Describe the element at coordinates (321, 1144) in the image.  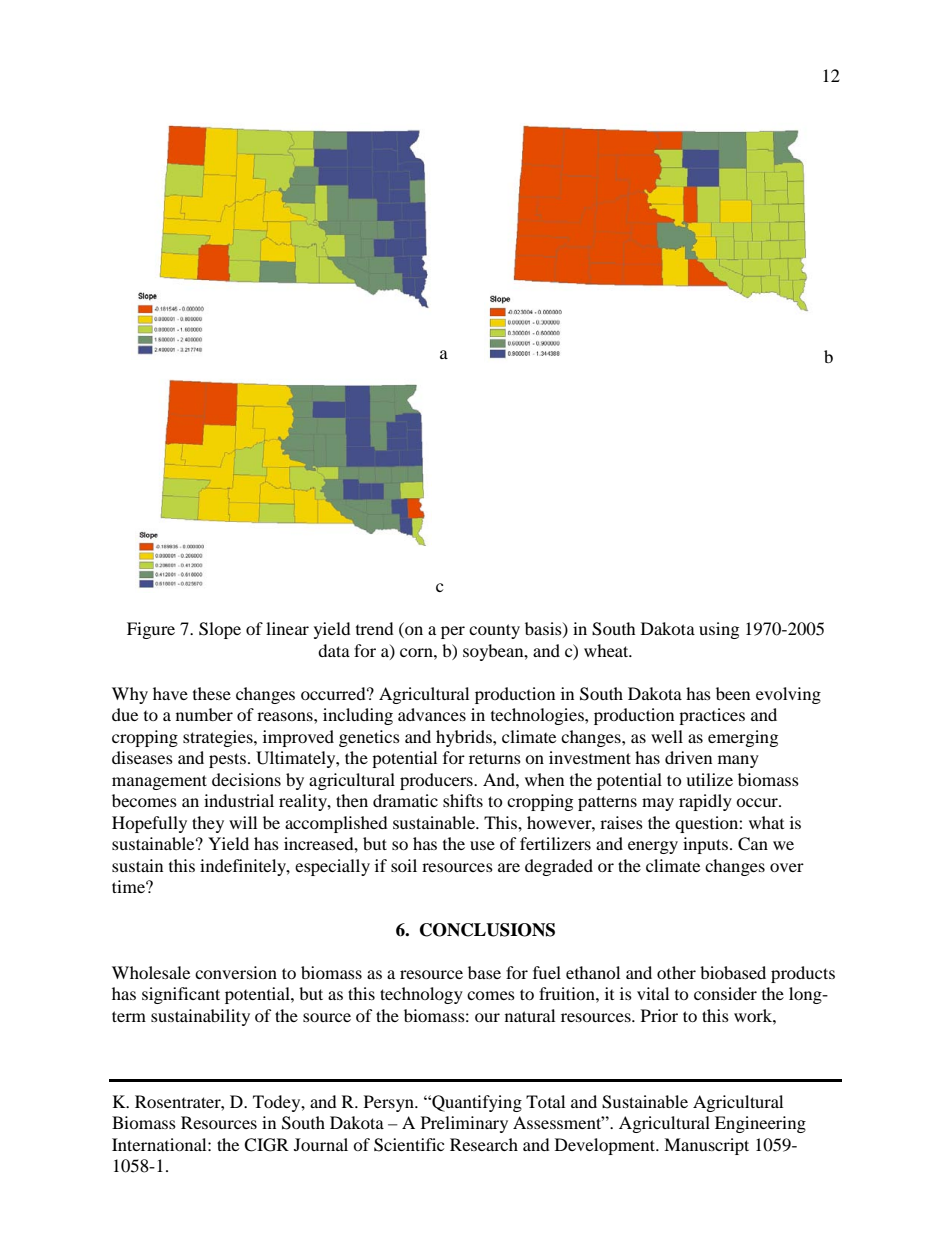
I see `Journal` at that location.
